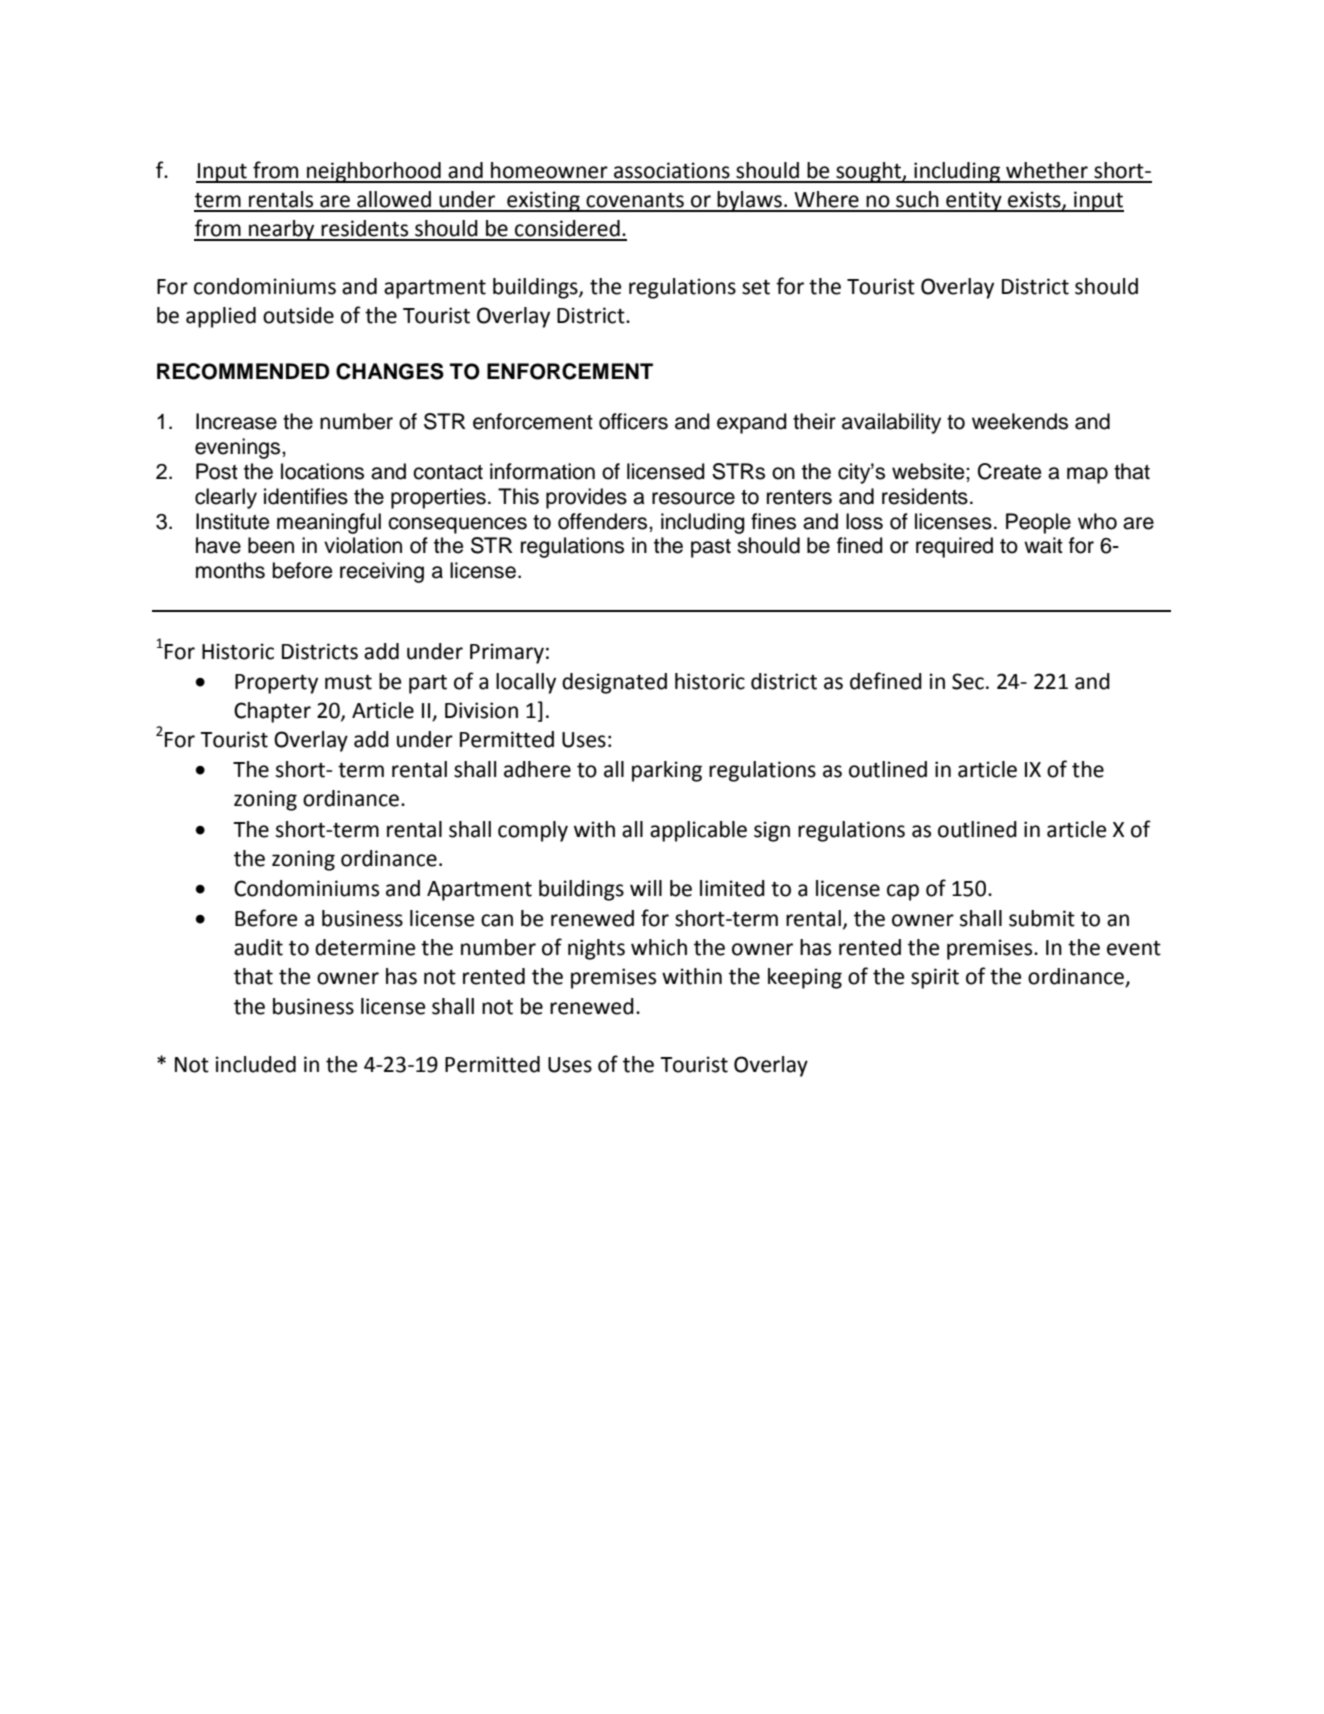 The image size is (1324, 1714). Describe the element at coordinates (805, 978) in the screenshot. I see `keeping` at that location.
